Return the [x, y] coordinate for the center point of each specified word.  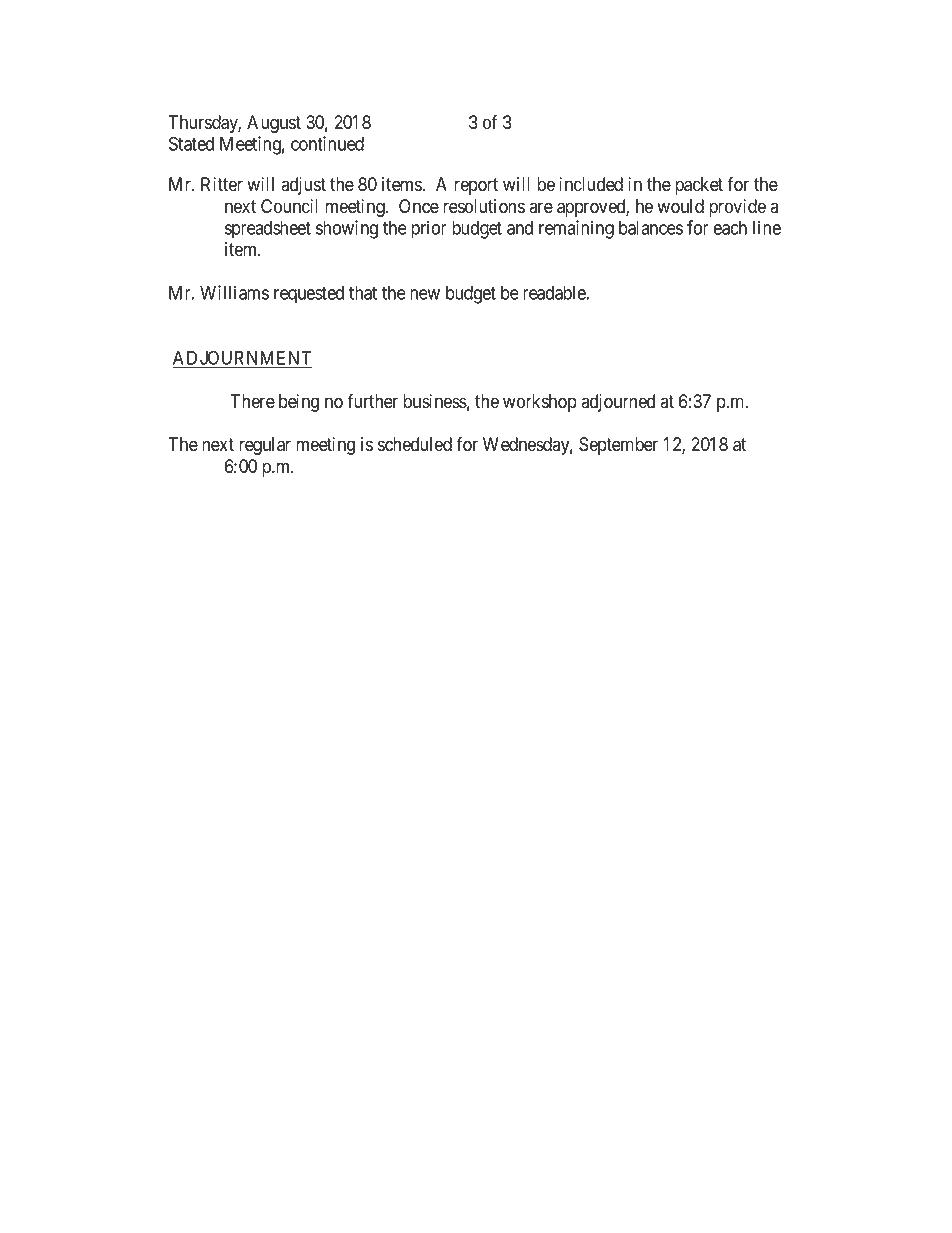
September [618, 446]
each [730, 228]
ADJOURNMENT [242, 357]
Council [289, 206]
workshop [540, 403]
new [425, 294]
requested [309, 295]
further [372, 401]
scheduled [415, 444]
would [680, 206]
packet [699, 186]
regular [265, 446]
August [274, 124]
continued [327, 143]
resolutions [484, 206]
